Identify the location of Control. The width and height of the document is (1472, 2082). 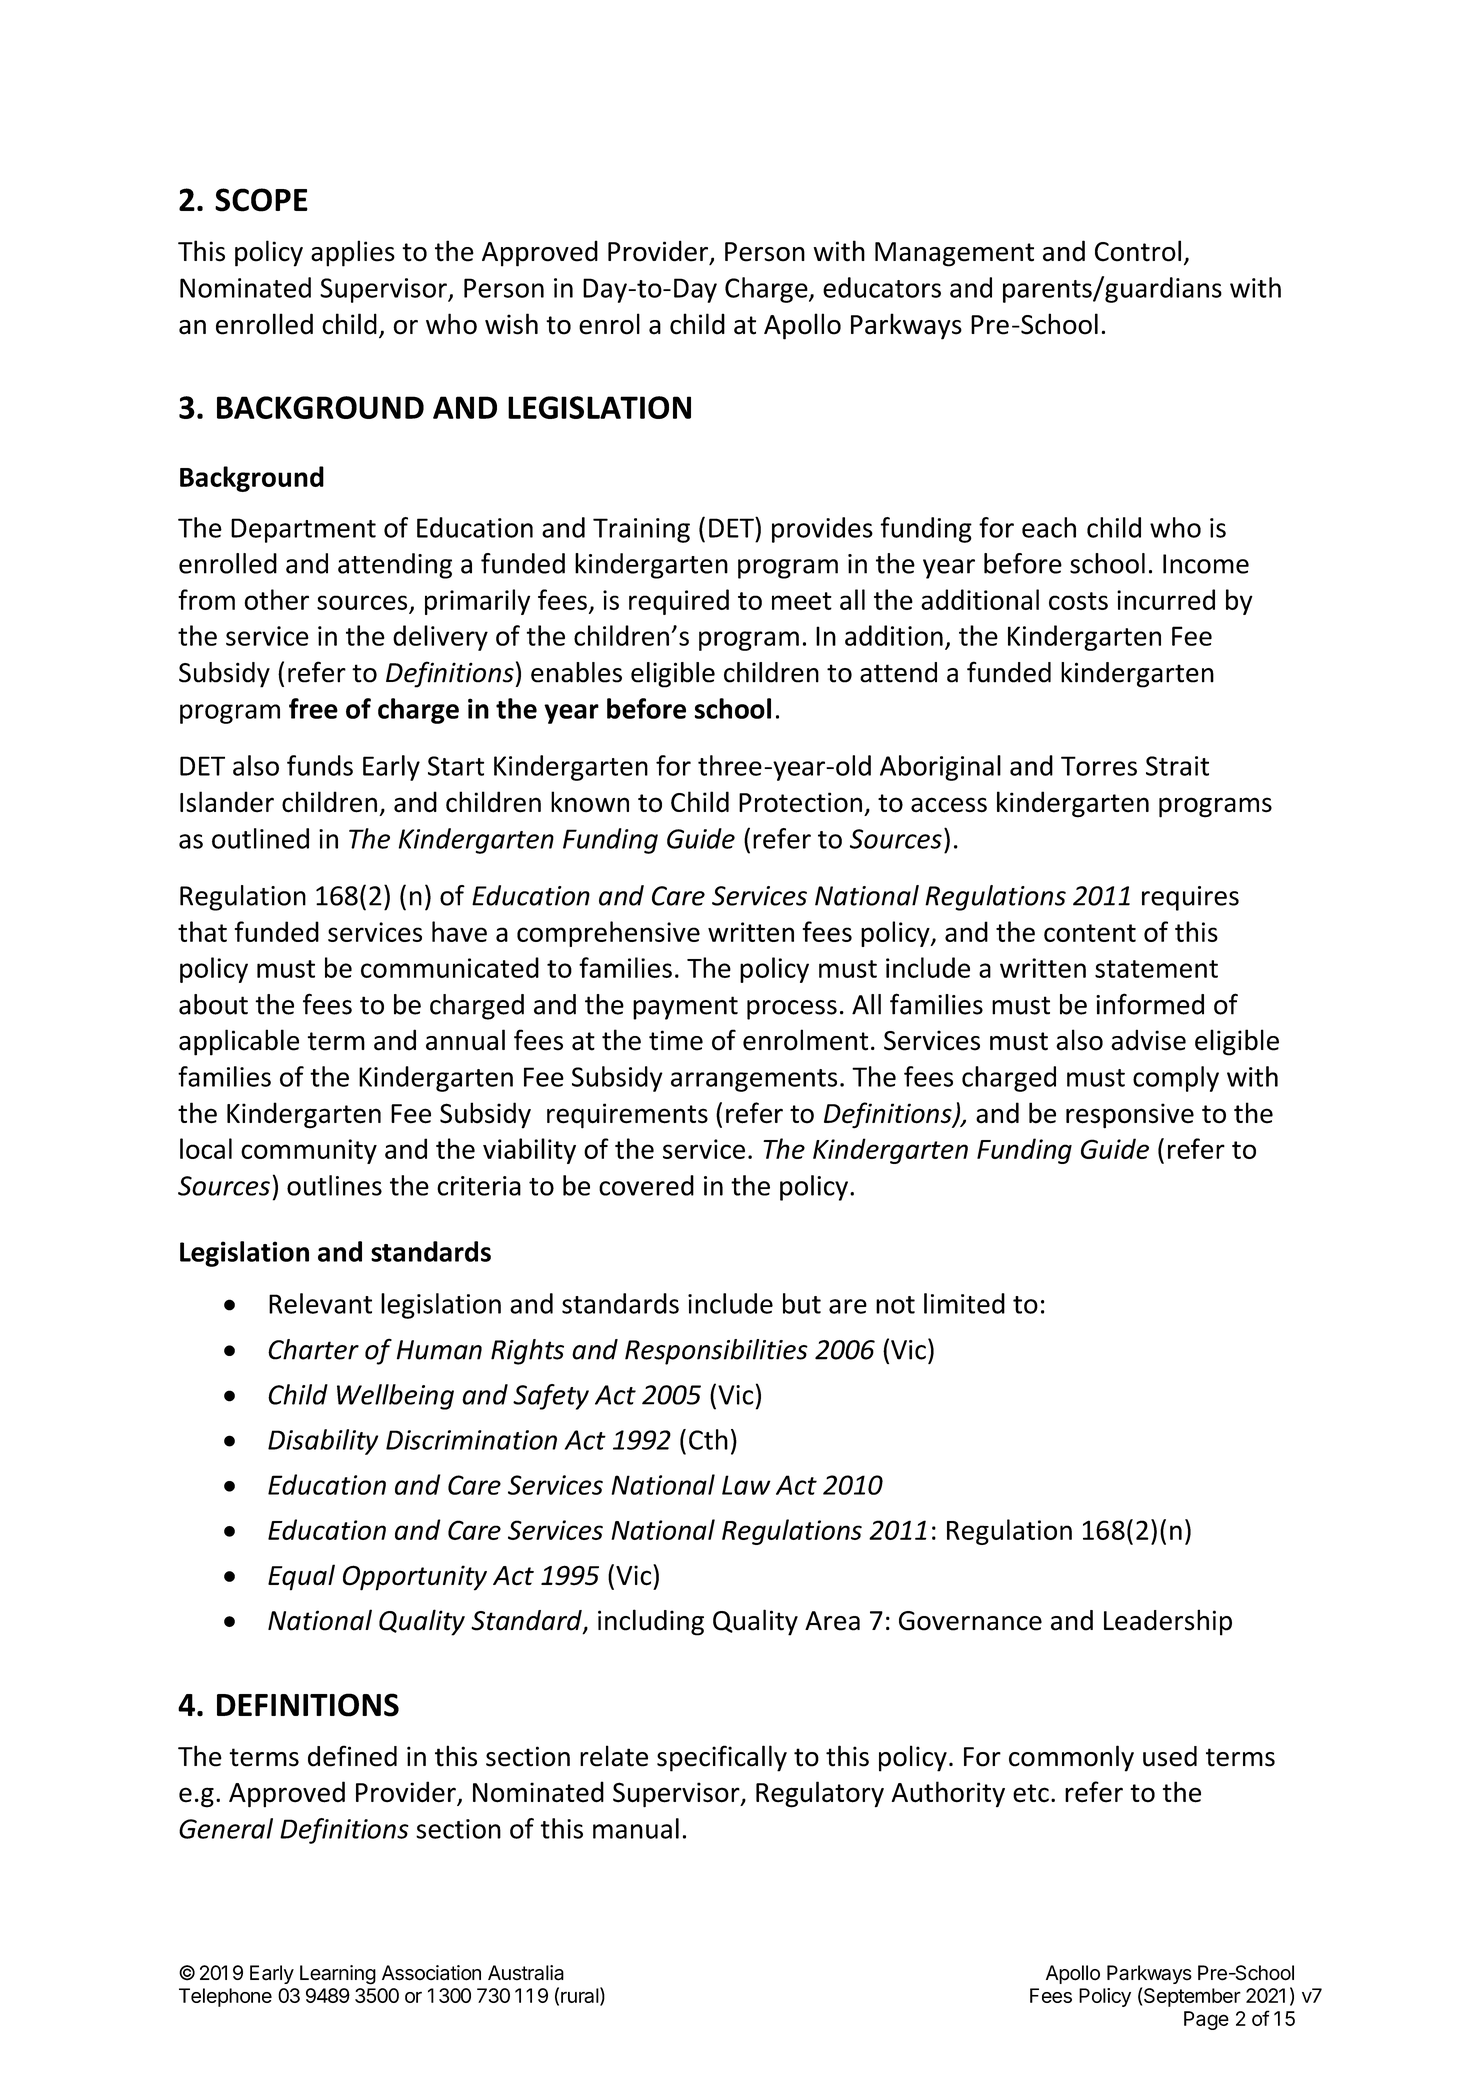
(1138, 251).
